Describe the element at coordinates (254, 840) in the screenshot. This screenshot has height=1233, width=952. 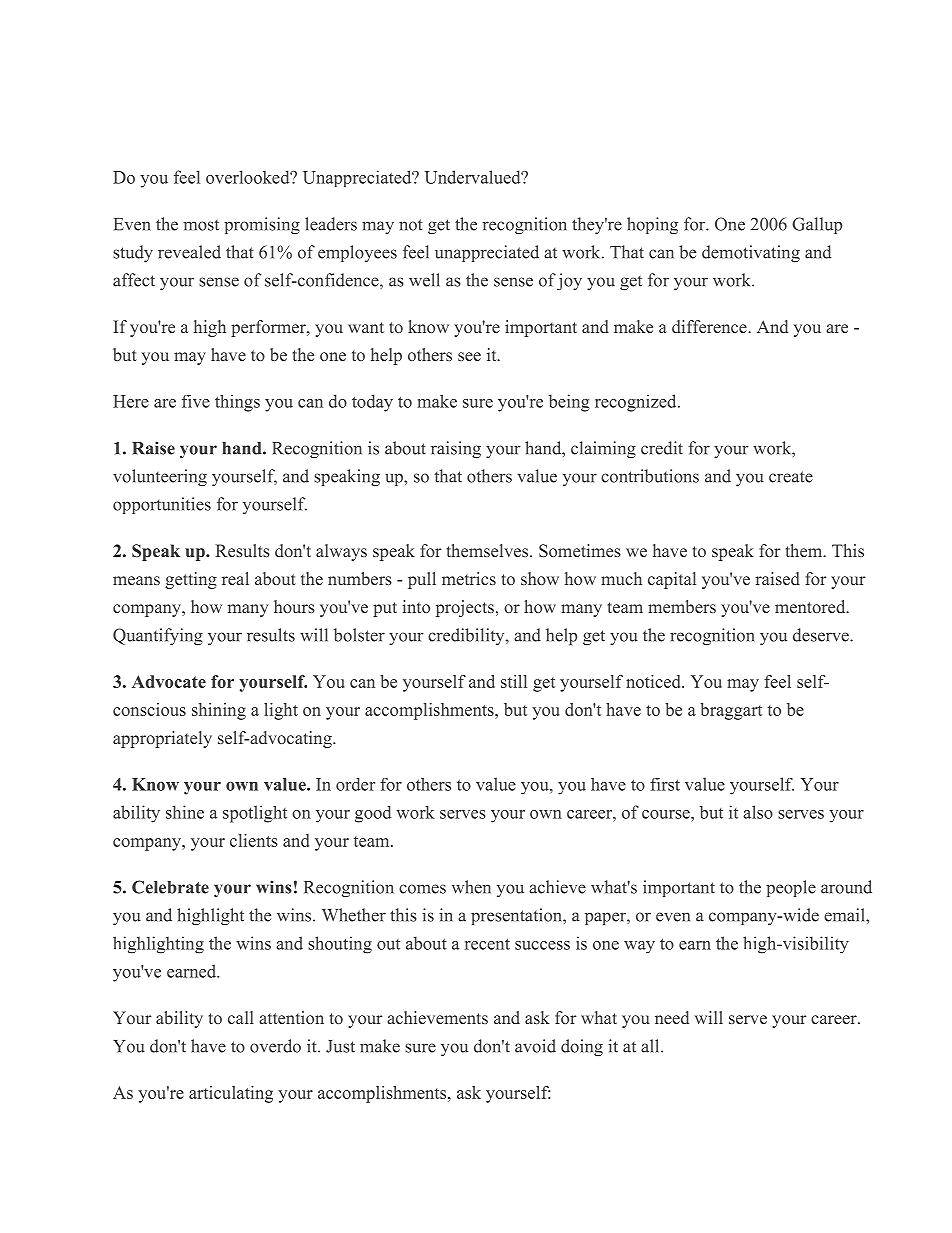
I see `clients` at that location.
